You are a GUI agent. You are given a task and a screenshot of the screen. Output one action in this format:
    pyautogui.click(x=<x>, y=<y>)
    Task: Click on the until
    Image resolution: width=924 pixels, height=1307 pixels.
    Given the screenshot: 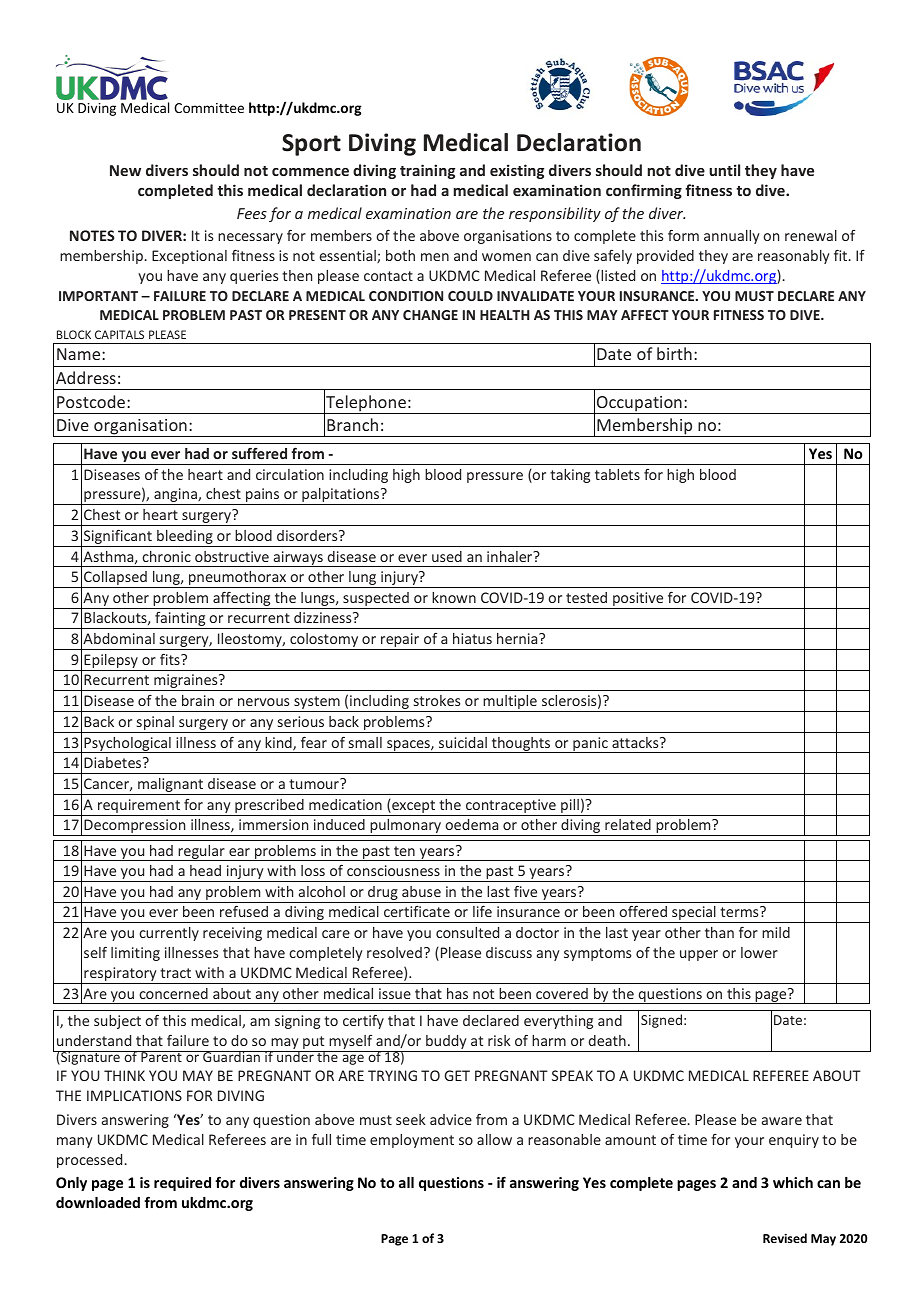 What is the action you would take?
    pyautogui.click(x=724, y=170)
